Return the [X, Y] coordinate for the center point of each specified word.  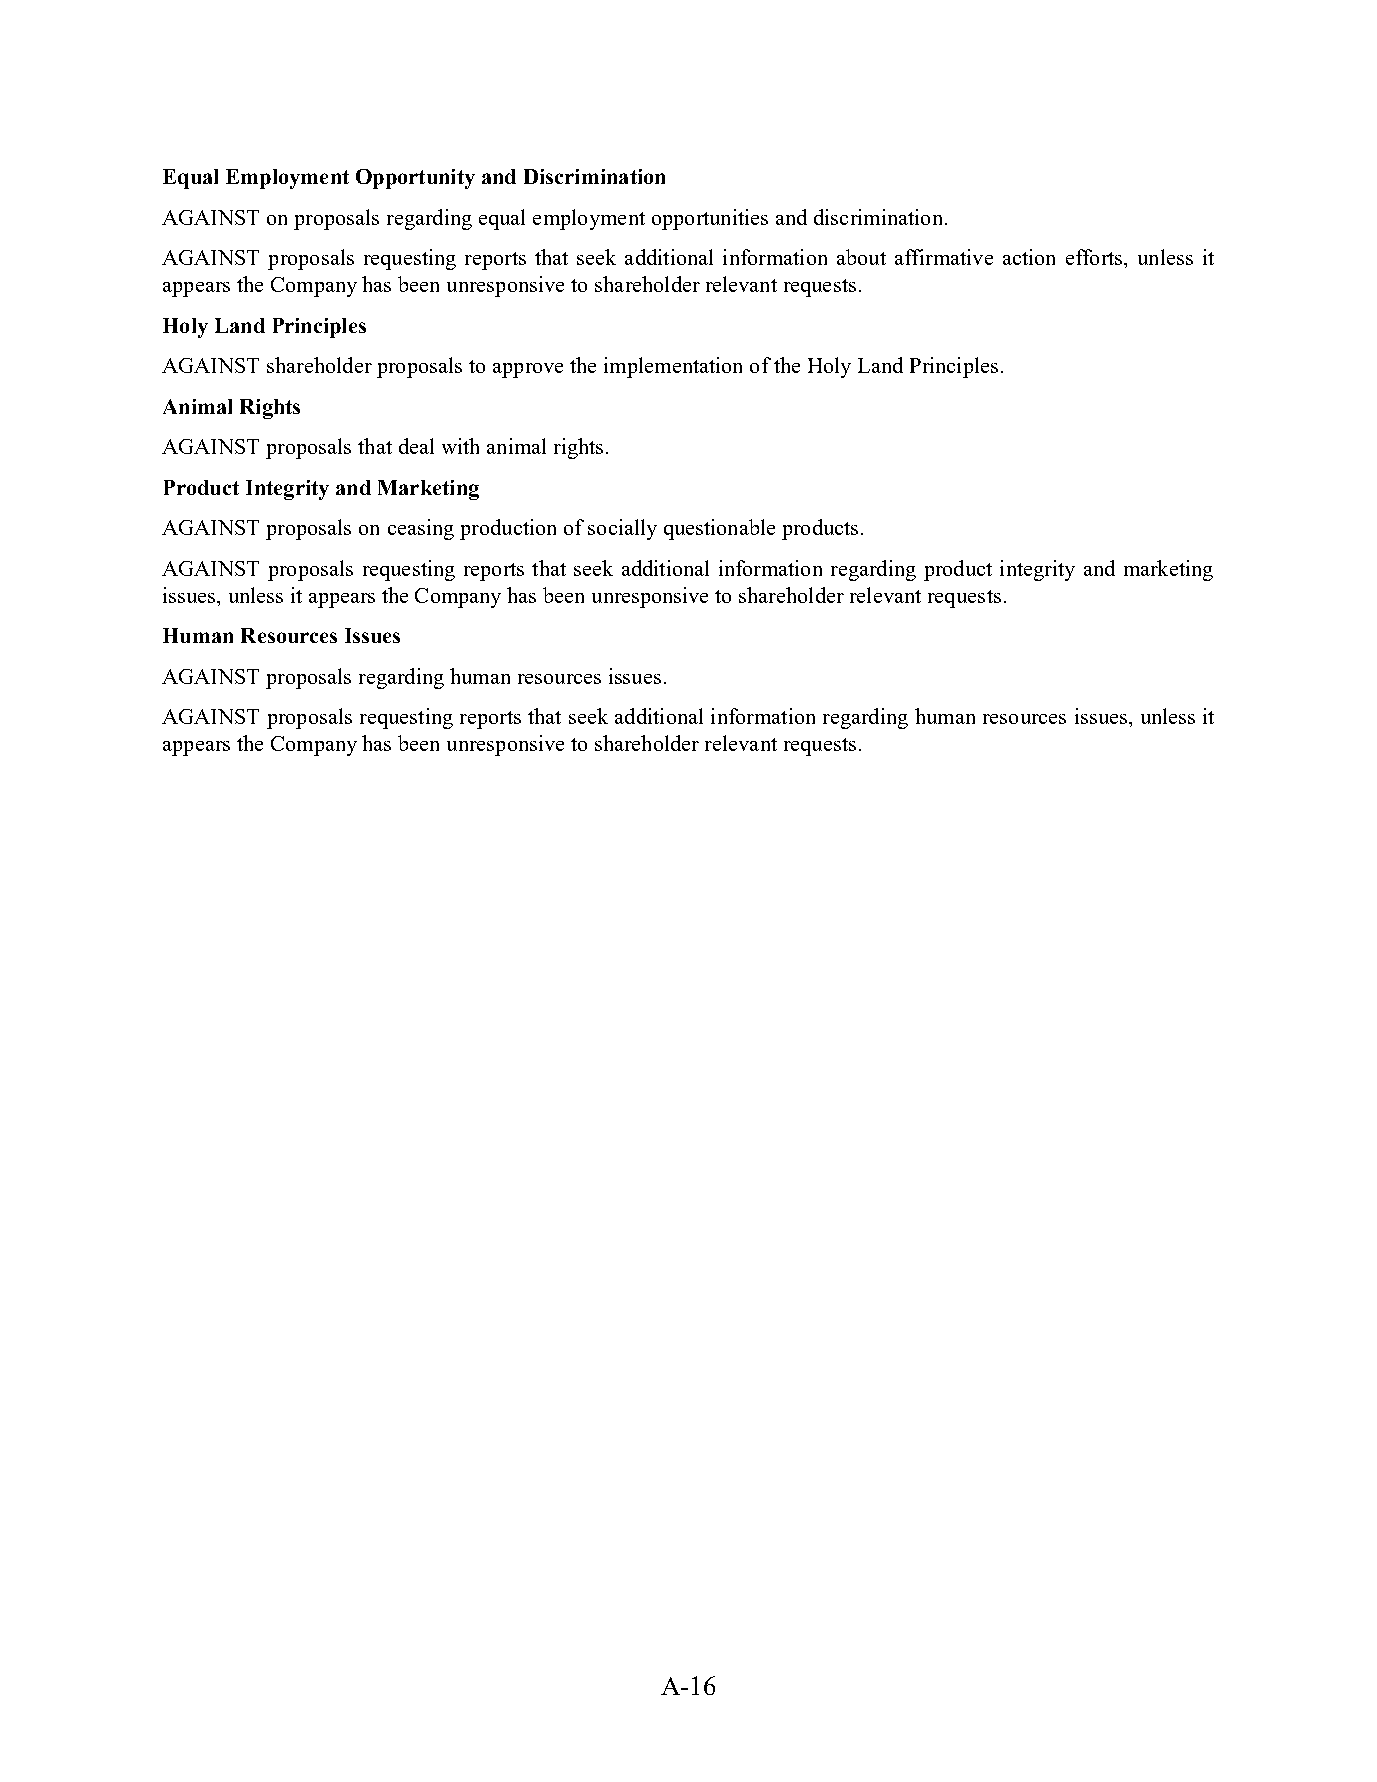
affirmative [944, 257]
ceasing [421, 529]
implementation [673, 367]
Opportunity [415, 179]
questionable [719, 529]
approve [528, 370]
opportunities [710, 219]
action [1029, 257]
